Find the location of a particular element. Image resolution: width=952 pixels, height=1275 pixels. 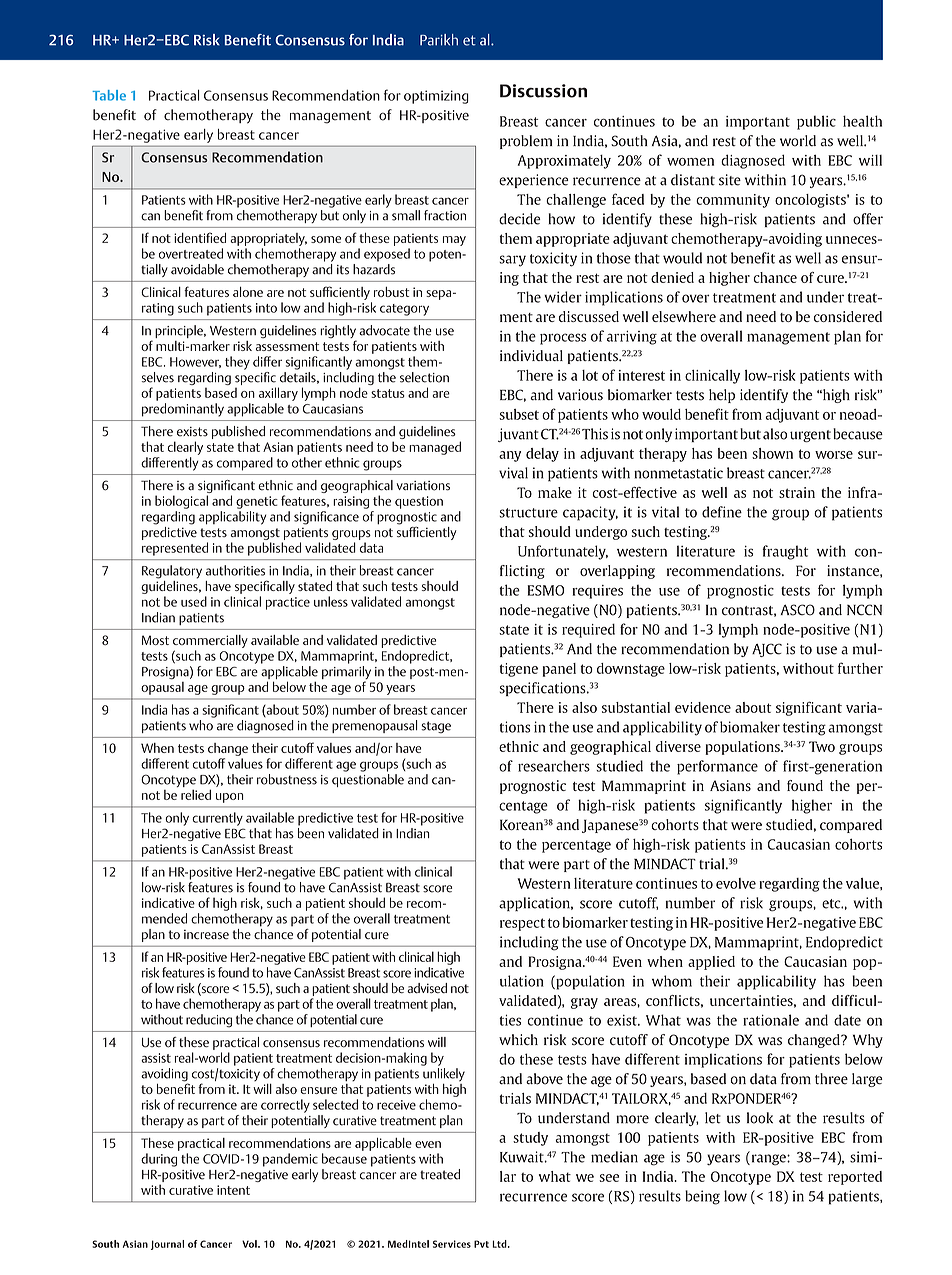

public is located at coordinates (816, 122).
